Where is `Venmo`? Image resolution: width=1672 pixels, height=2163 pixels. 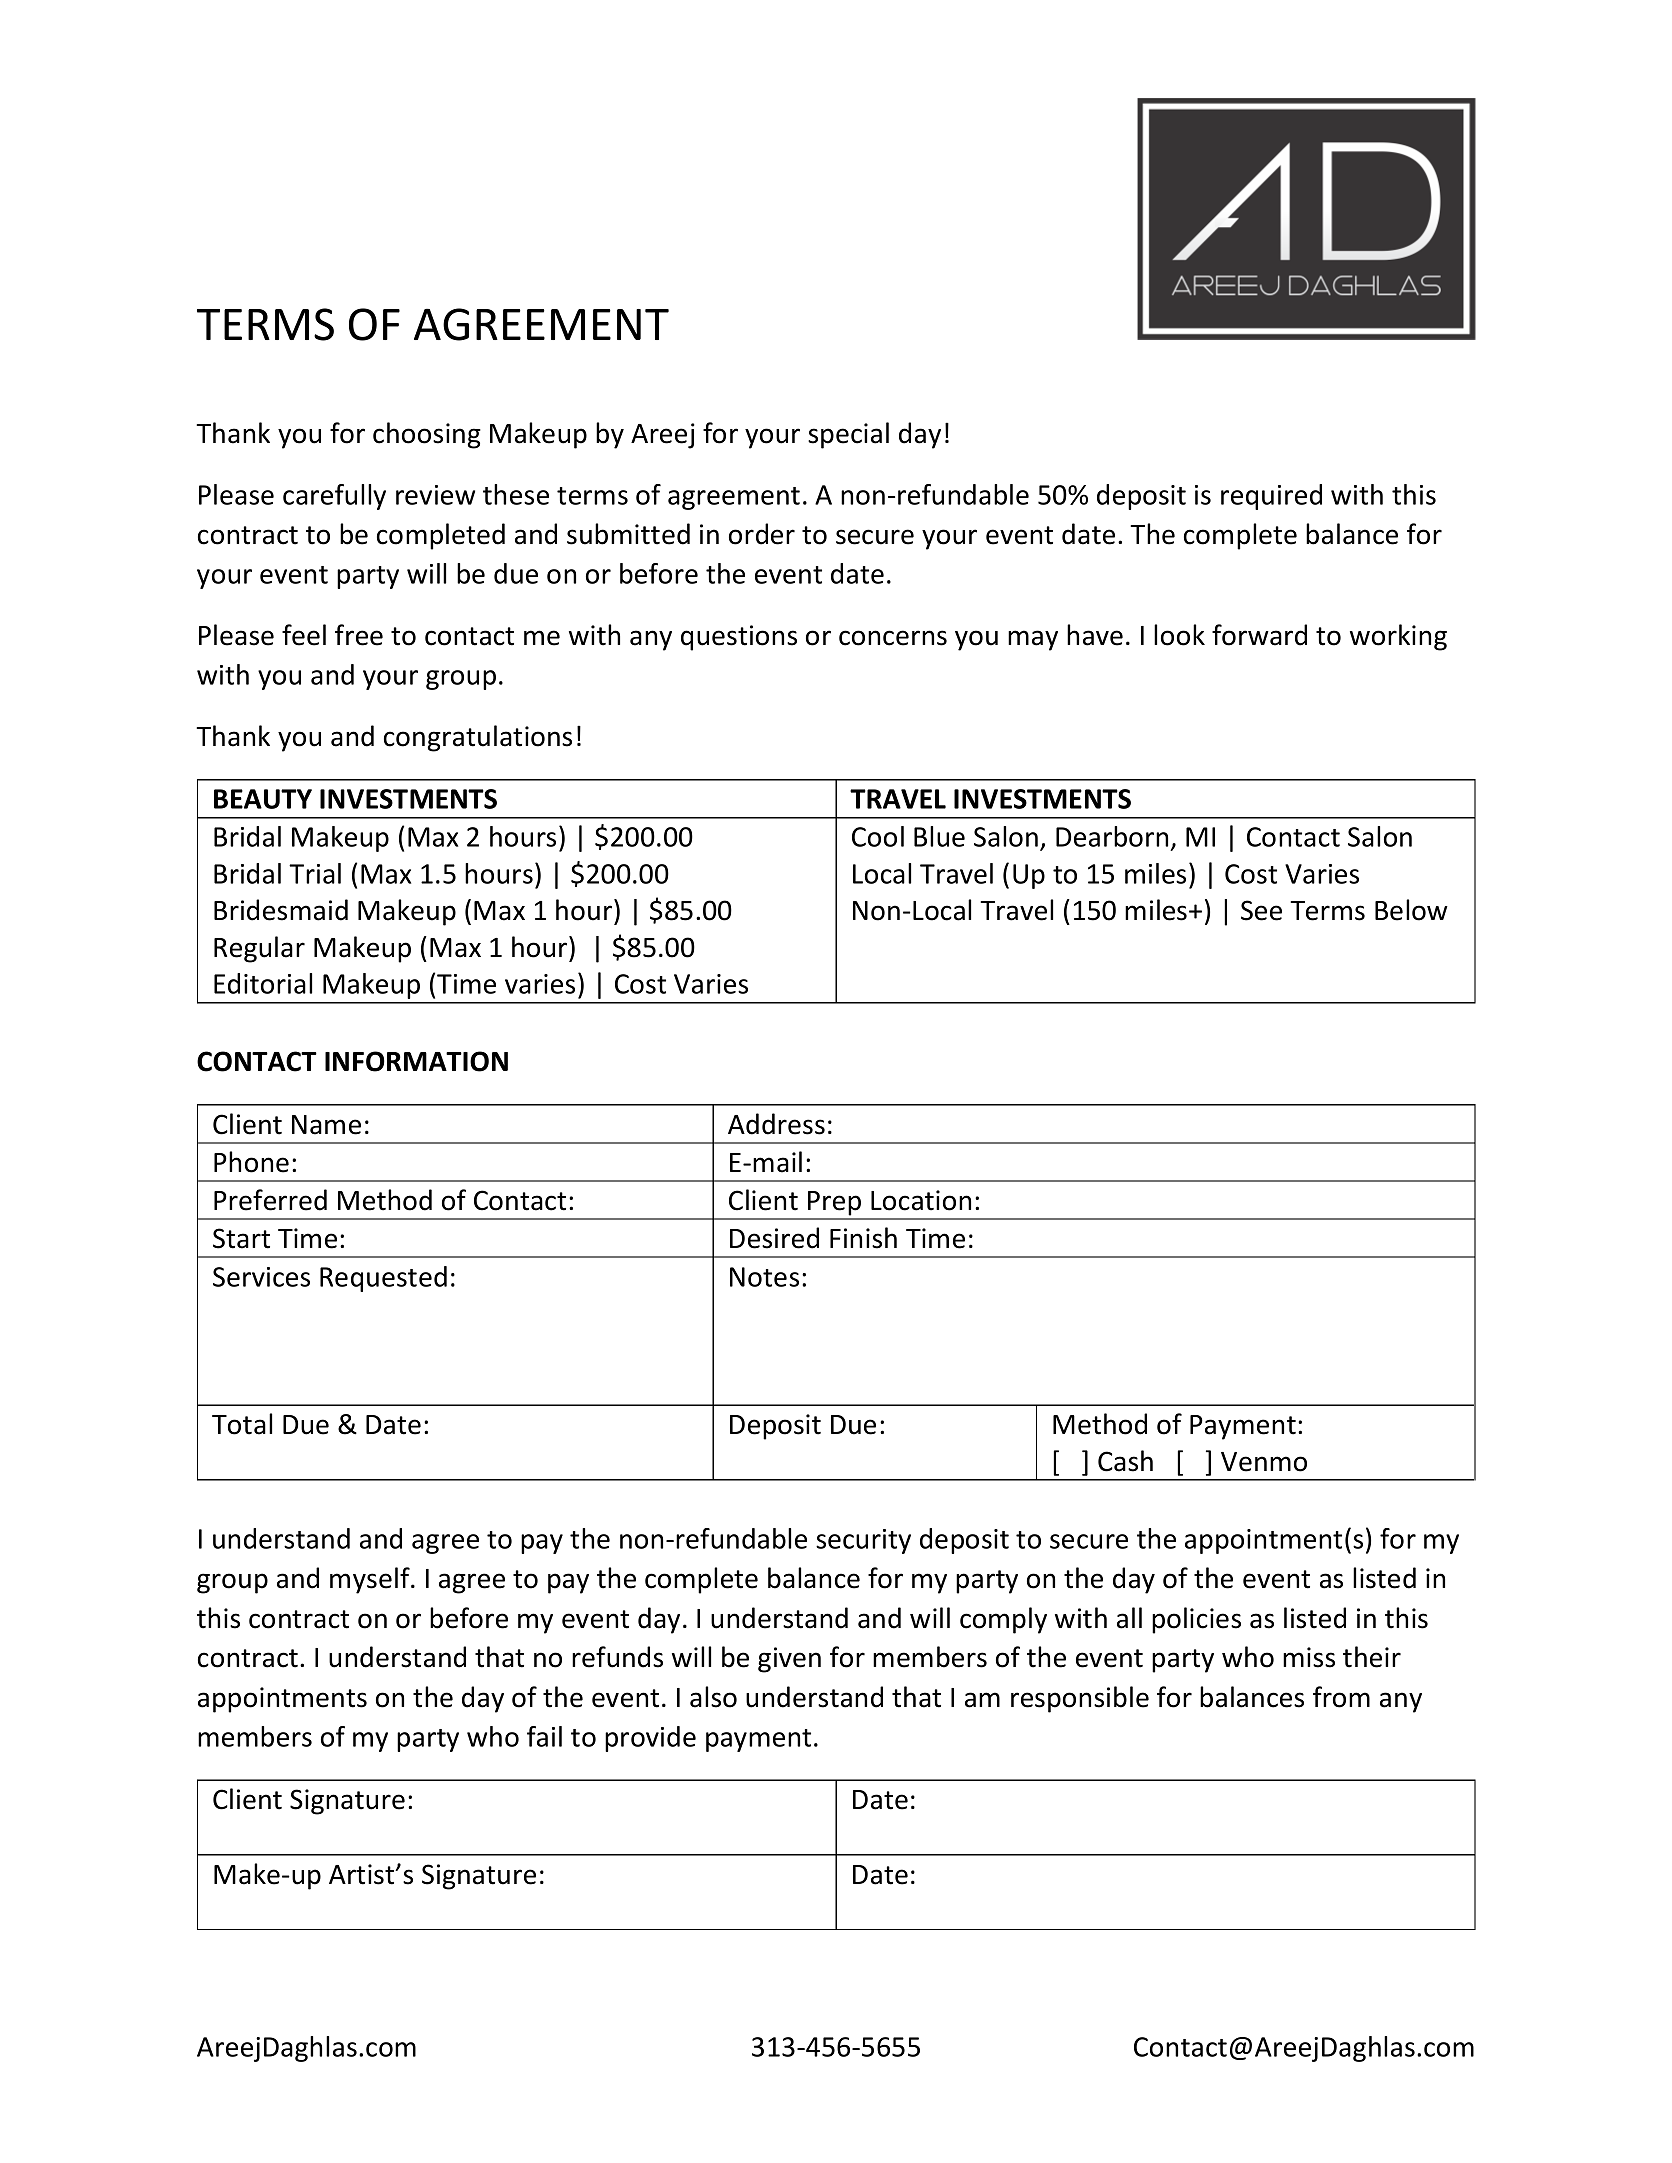 Venmo is located at coordinates (1264, 1462).
